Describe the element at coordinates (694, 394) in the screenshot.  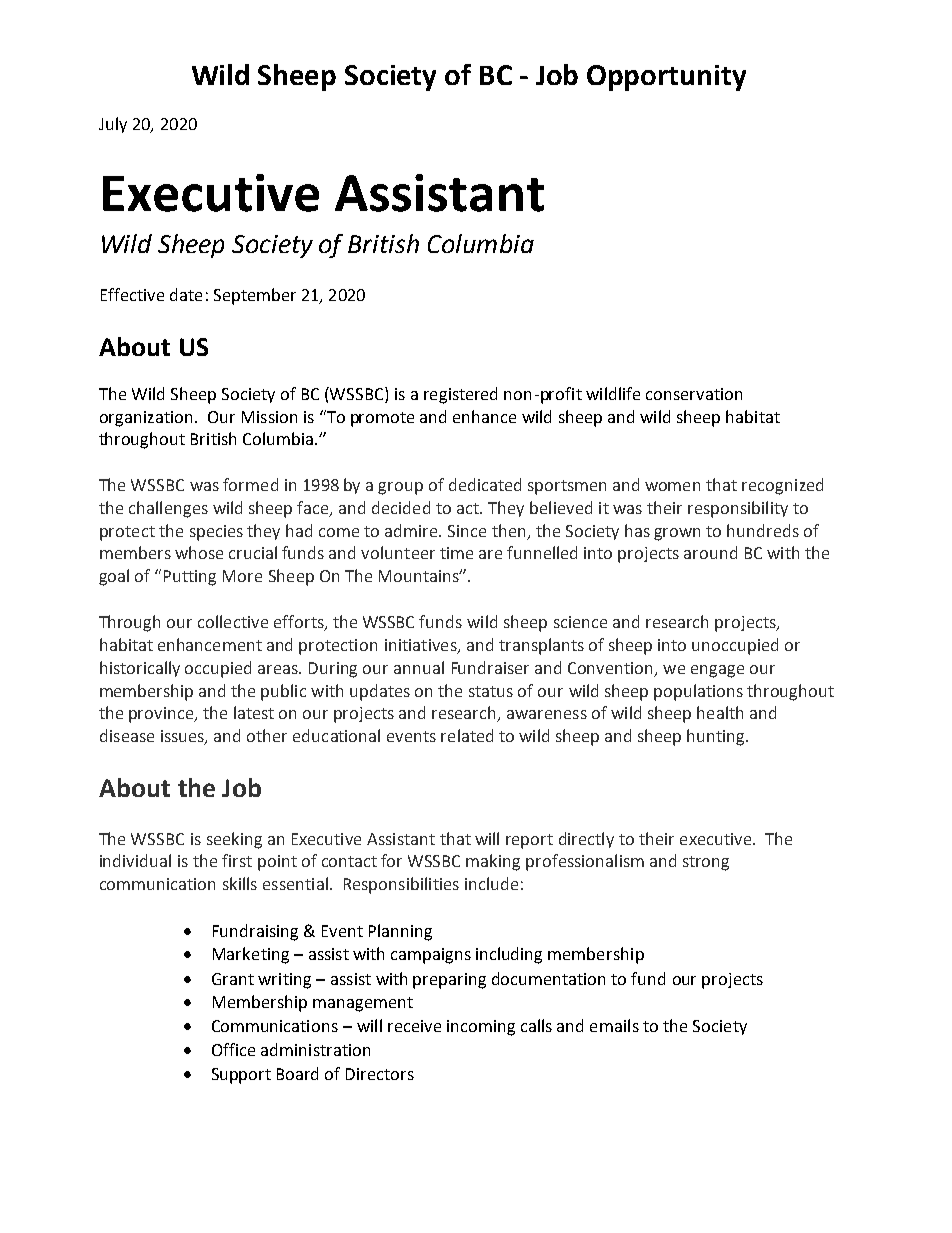
I see `conservation` at that location.
